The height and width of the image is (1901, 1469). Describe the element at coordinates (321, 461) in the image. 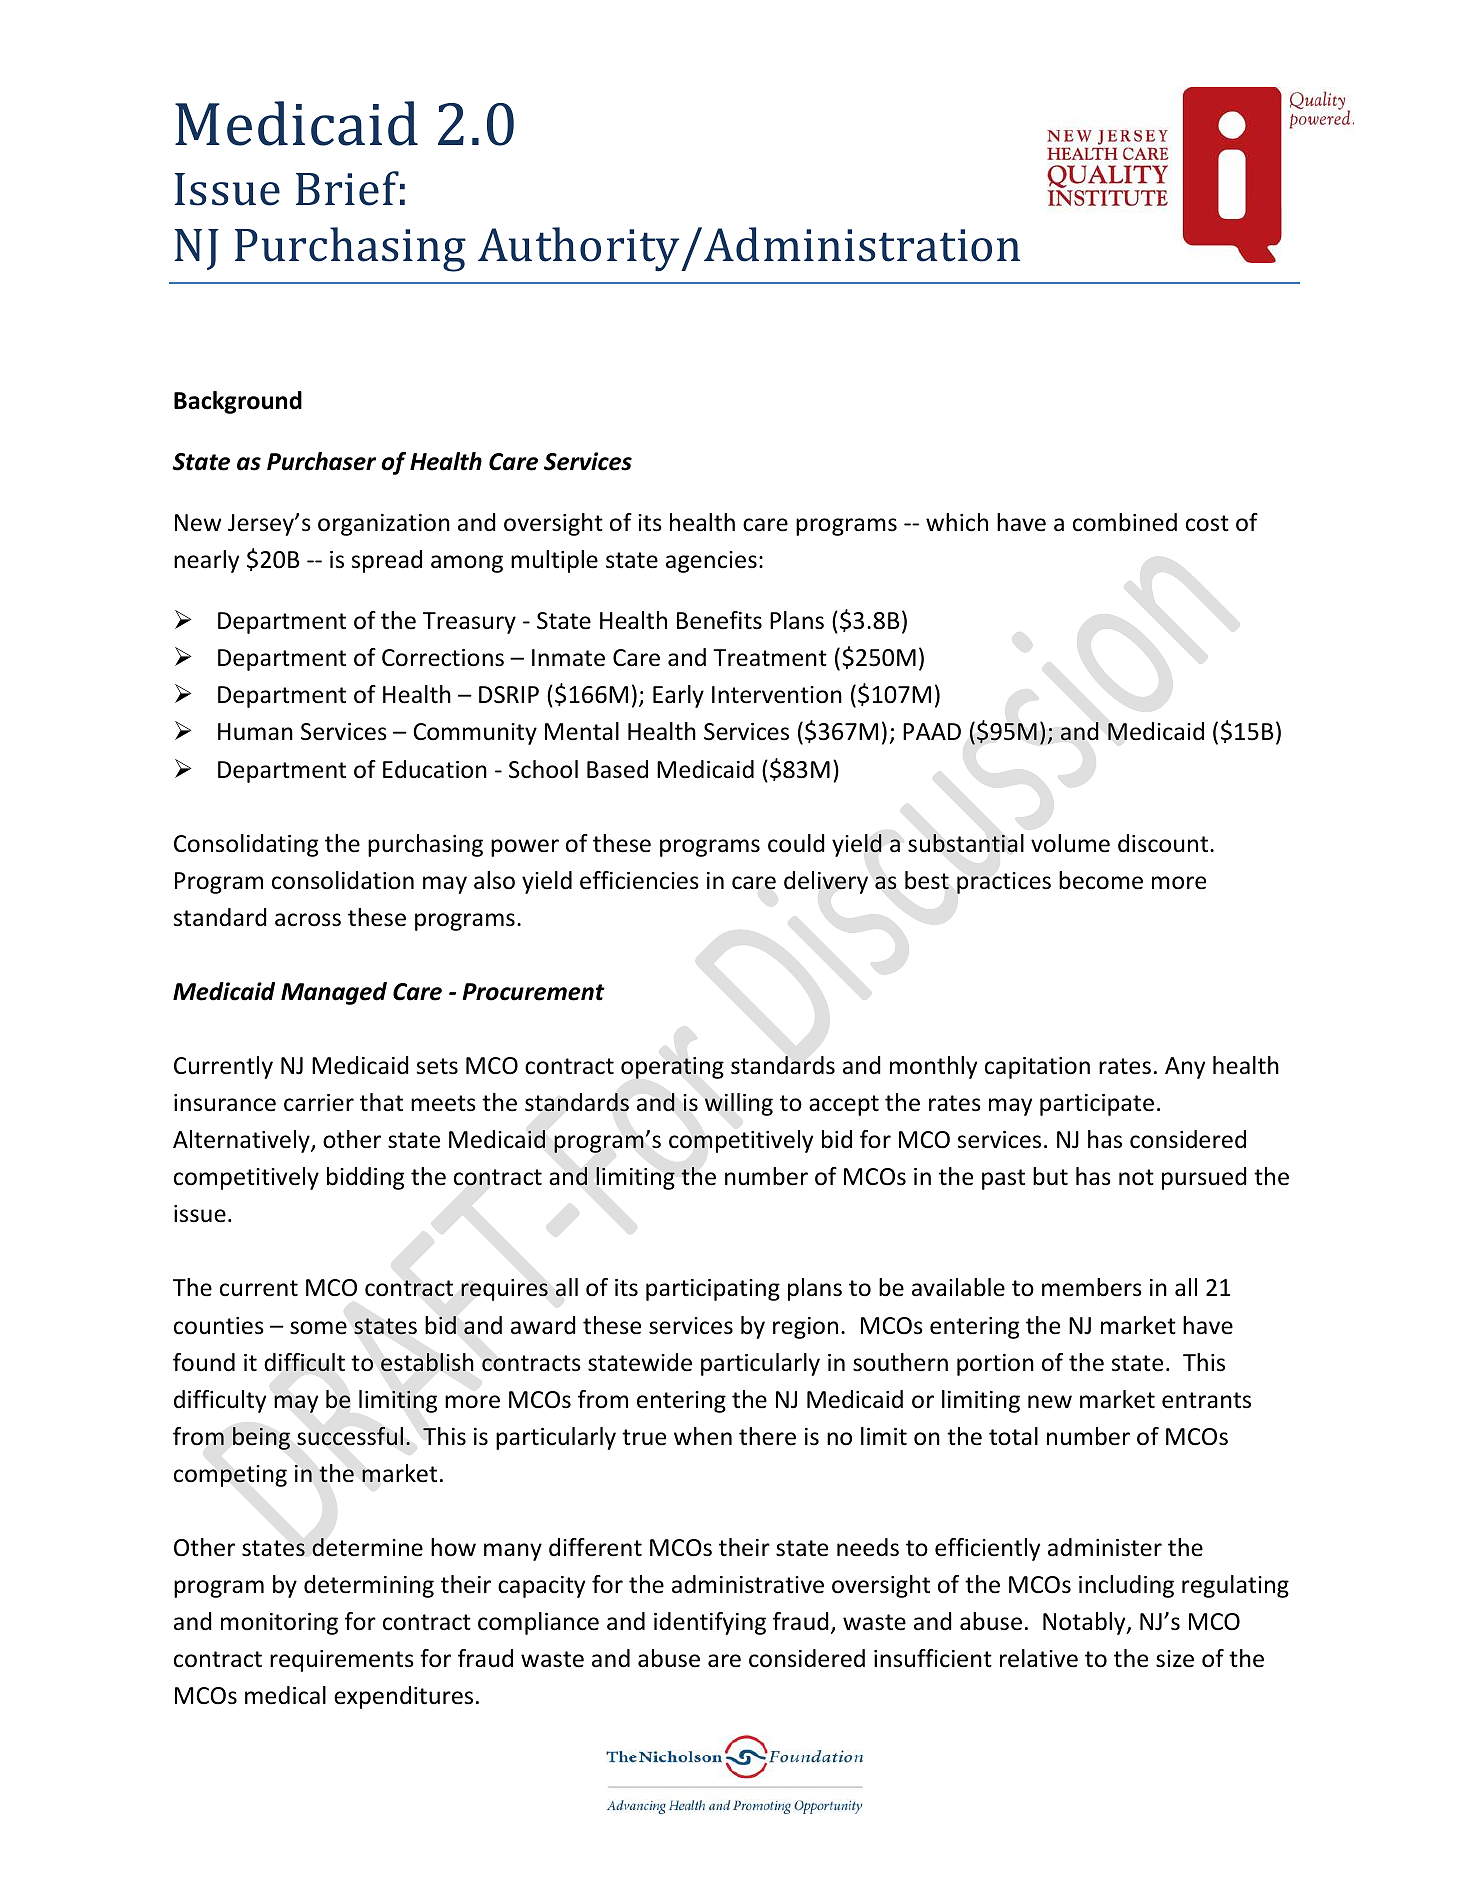

I see `Purchaser` at that location.
